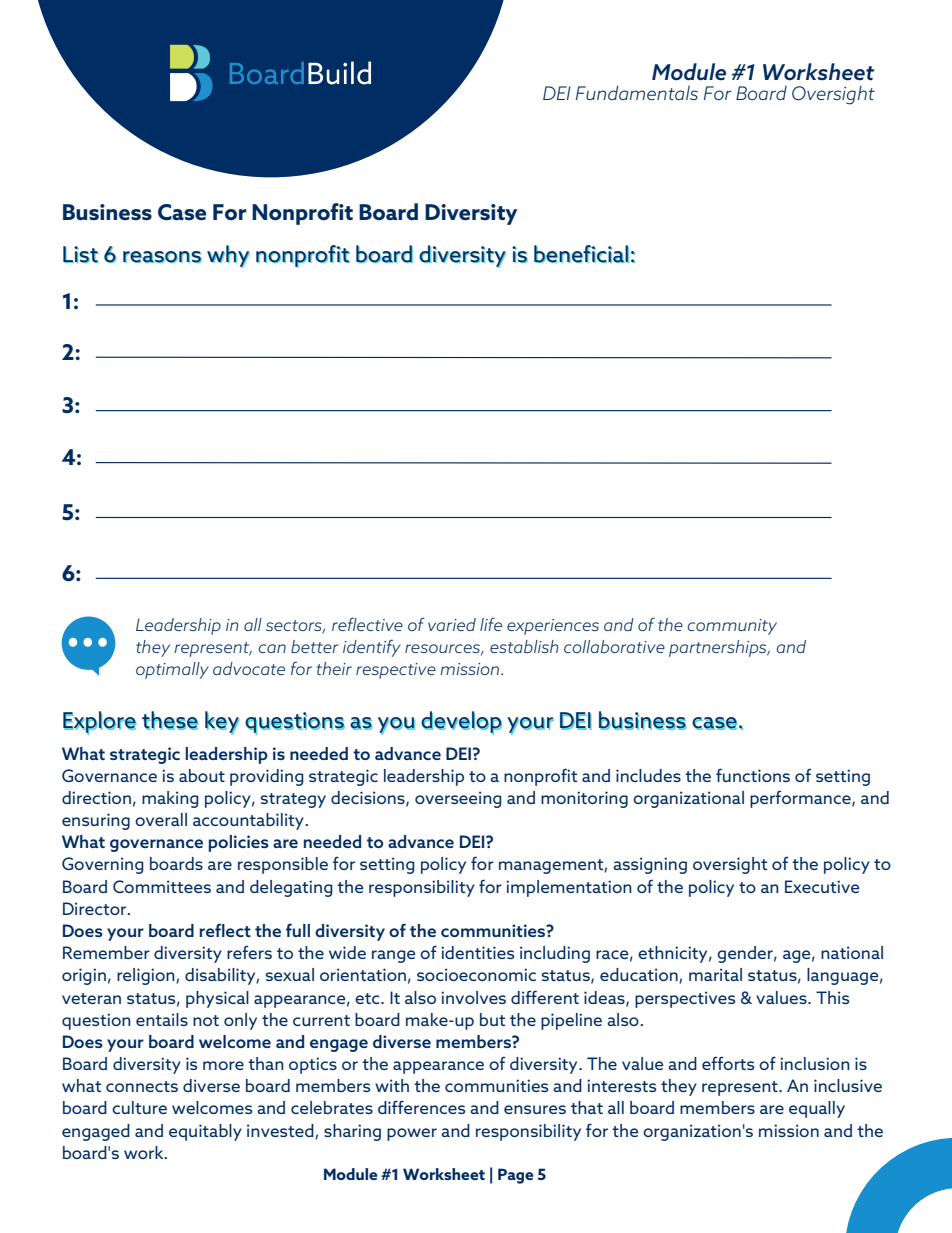  What do you see at coordinates (162, 257) in the screenshot?
I see `reasons` at bounding box center [162, 257].
